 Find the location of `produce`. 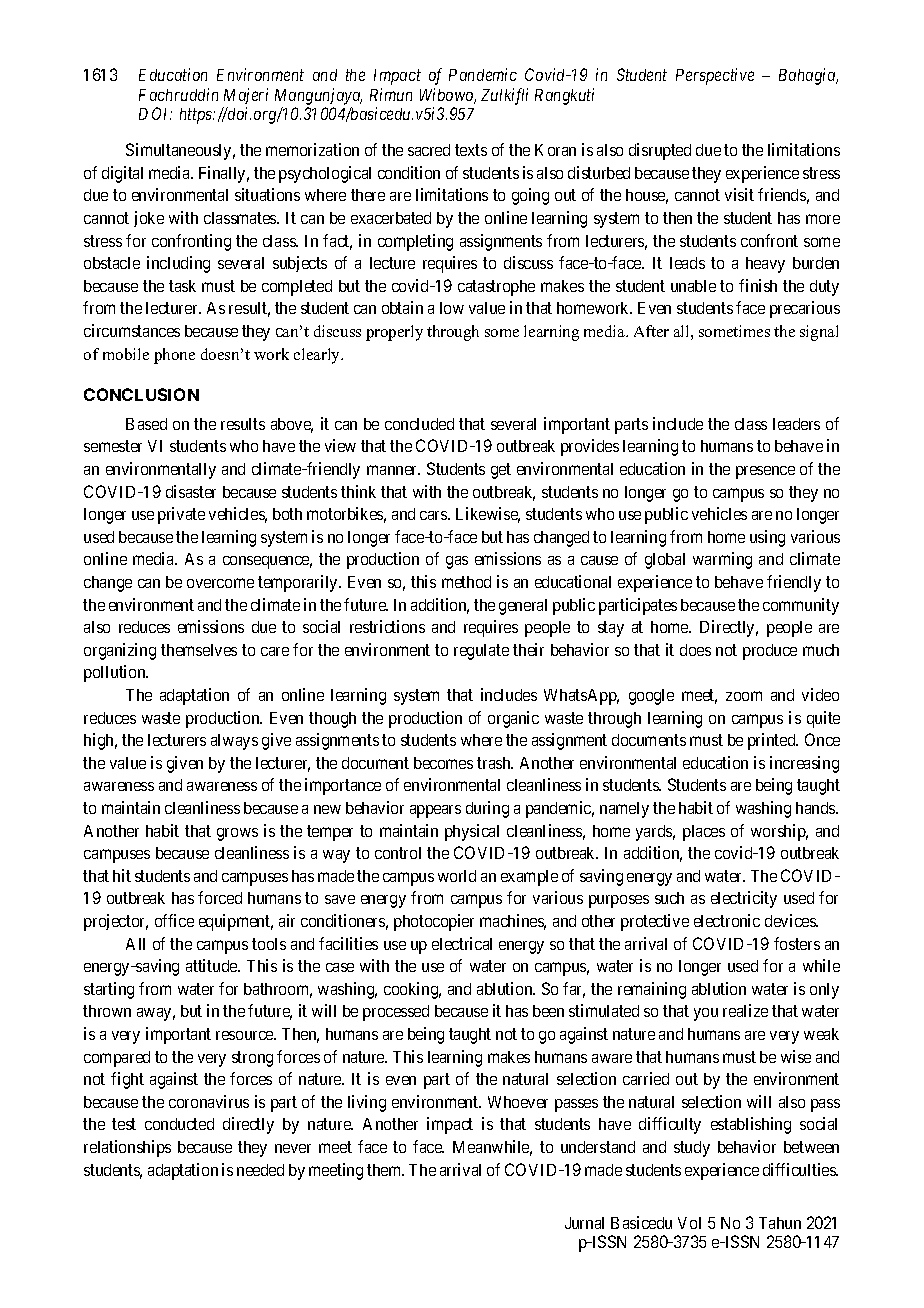

produce is located at coordinates (770, 652).
